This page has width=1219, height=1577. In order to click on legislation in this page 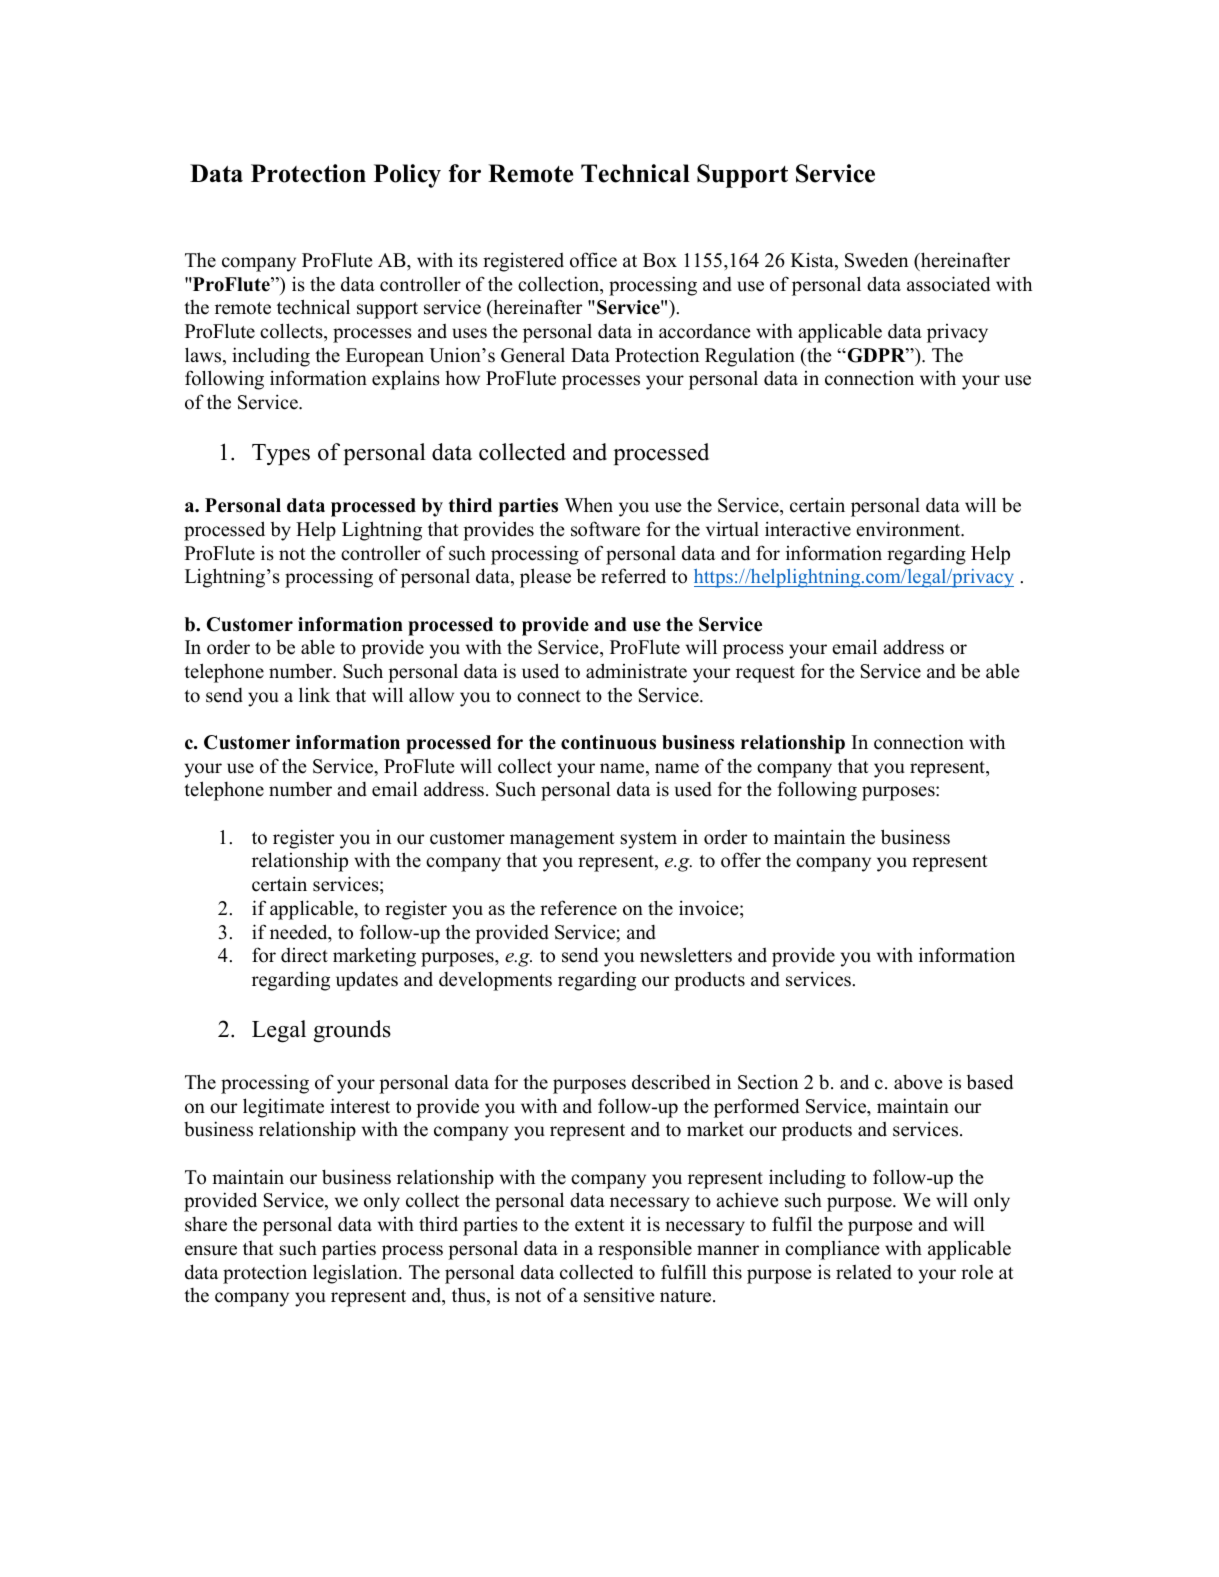, I will do `click(356, 1274)`.
